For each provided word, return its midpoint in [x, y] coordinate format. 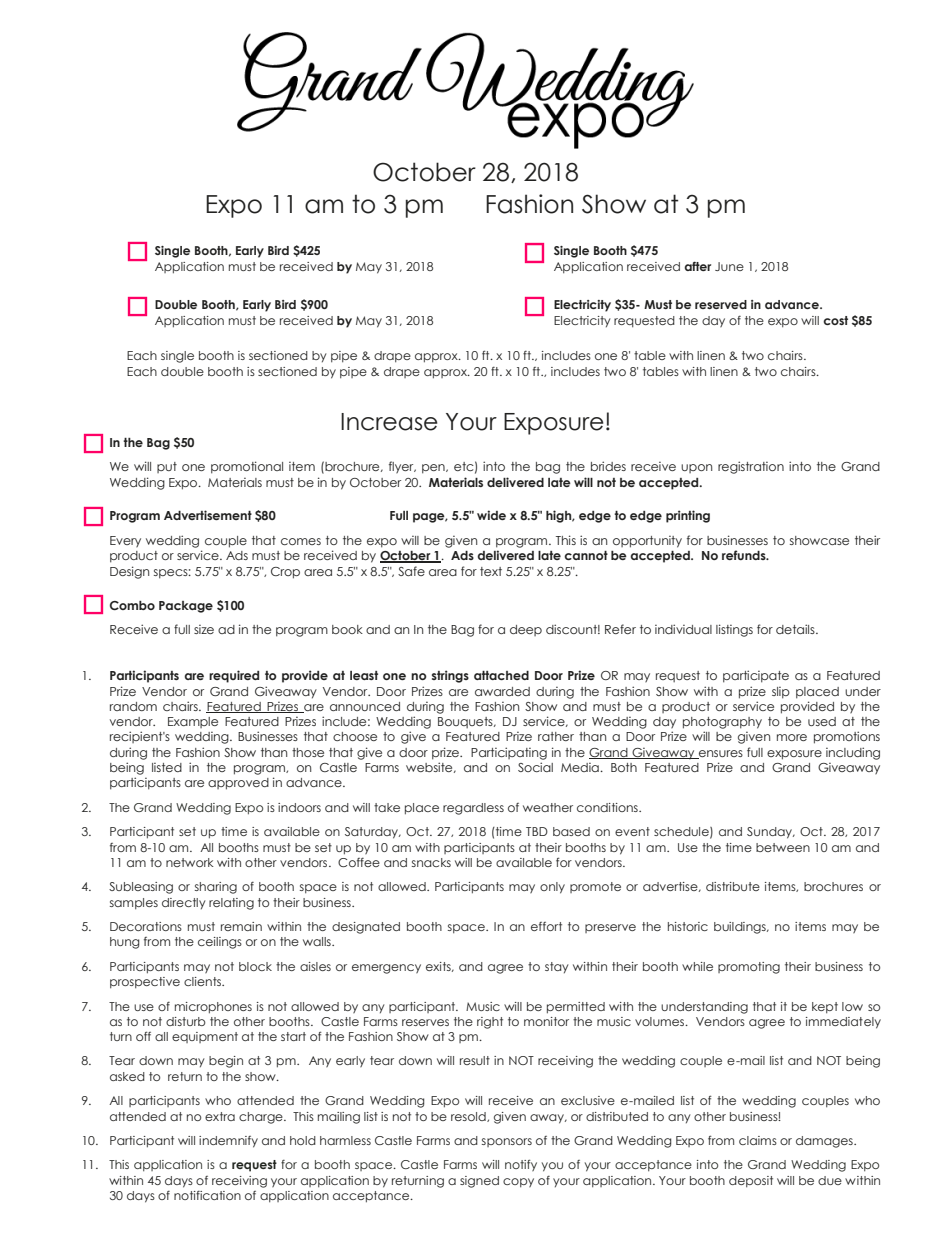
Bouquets [466, 722]
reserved [721, 304]
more [792, 737]
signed [479, 1182]
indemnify [228, 1142]
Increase [389, 422]
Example [193, 722]
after [697, 266]
